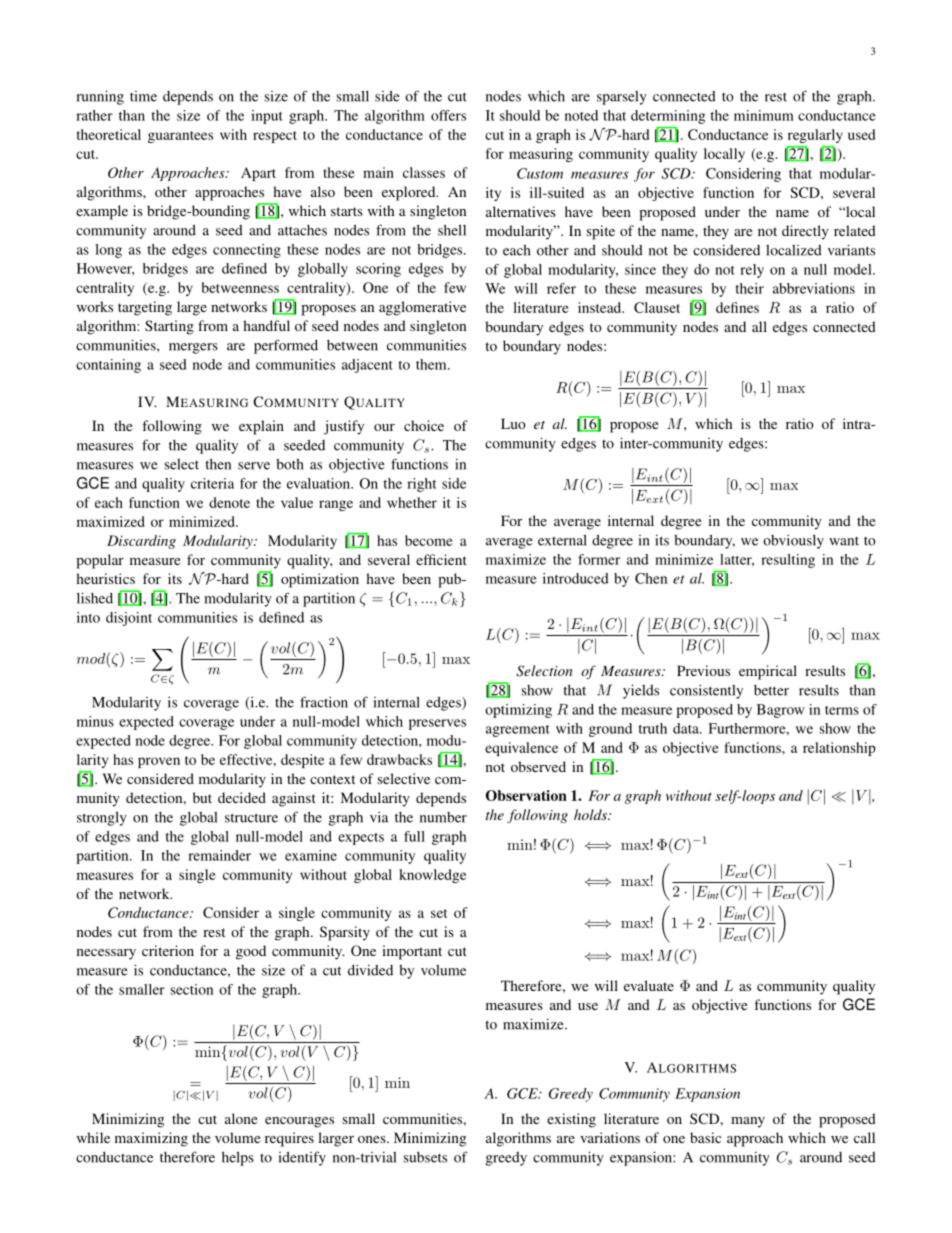 This screenshot has width=952, height=1233. I want to click on right, so click(421, 485).
